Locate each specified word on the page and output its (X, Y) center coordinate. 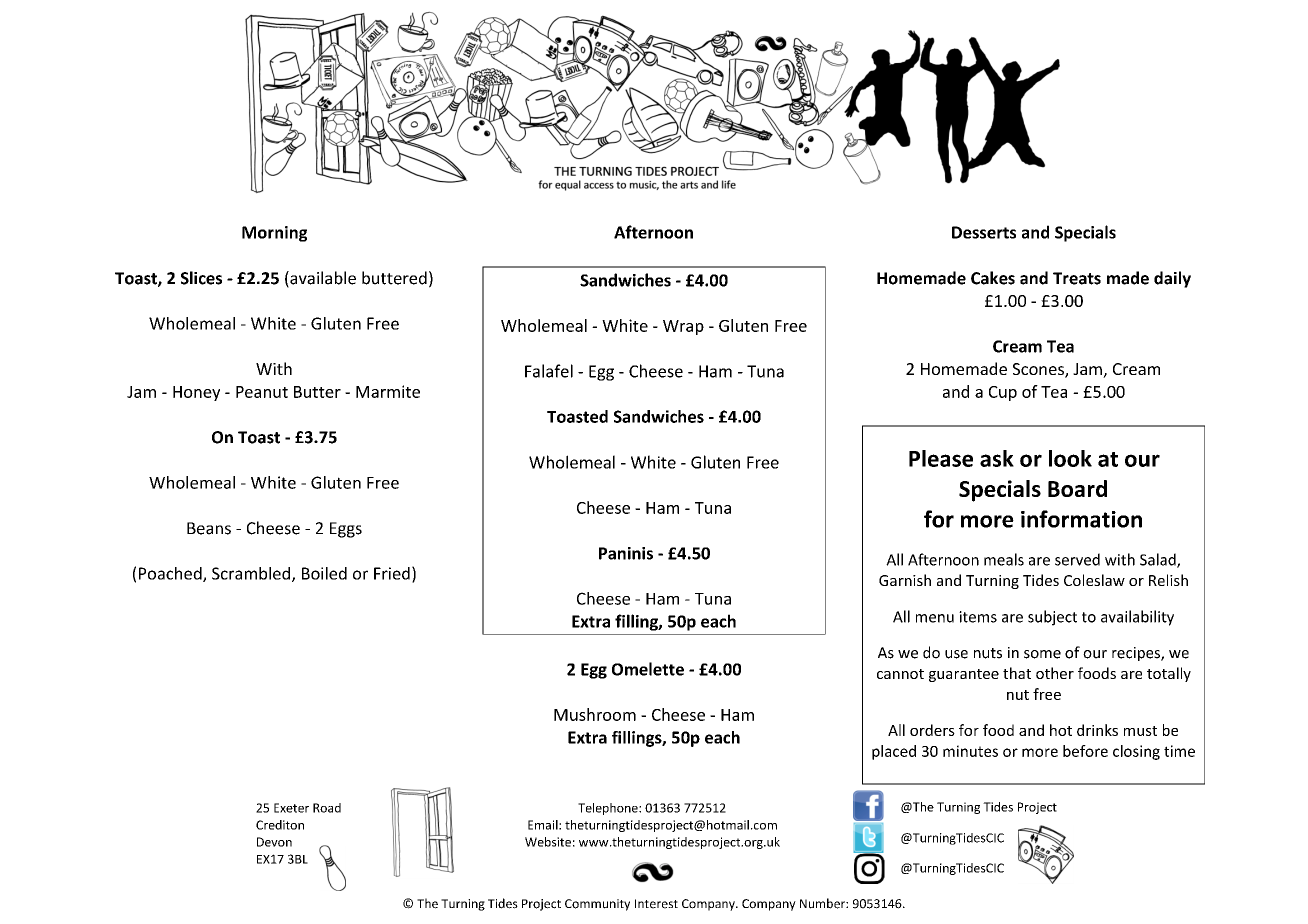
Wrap (683, 327)
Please (941, 458)
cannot (900, 674)
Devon (274, 842)
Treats (1077, 278)
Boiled (324, 573)
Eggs (346, 530)
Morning (274, 234)
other (1055, 673)
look (1070, 458)
